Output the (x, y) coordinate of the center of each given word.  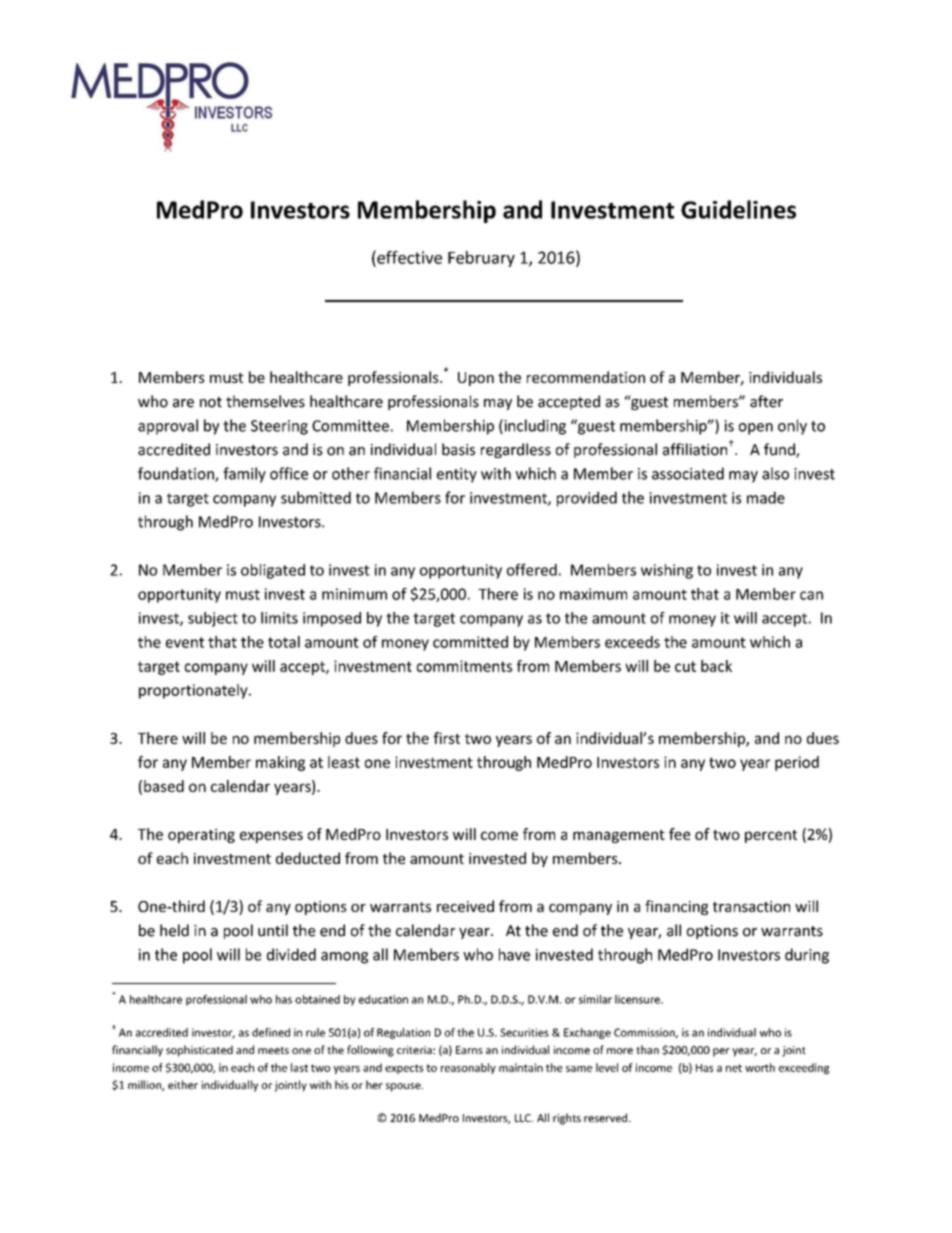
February (481, 259)
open (756, 429)
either (183, 1084)
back (716, 666)
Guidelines (738, 209)
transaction (751, 906)
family (244, 475)
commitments (464, 666)
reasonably (468, 1068)
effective (408, 257)
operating (201, 835)
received (465, 906)
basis (458, 449)
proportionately (194, 691)
